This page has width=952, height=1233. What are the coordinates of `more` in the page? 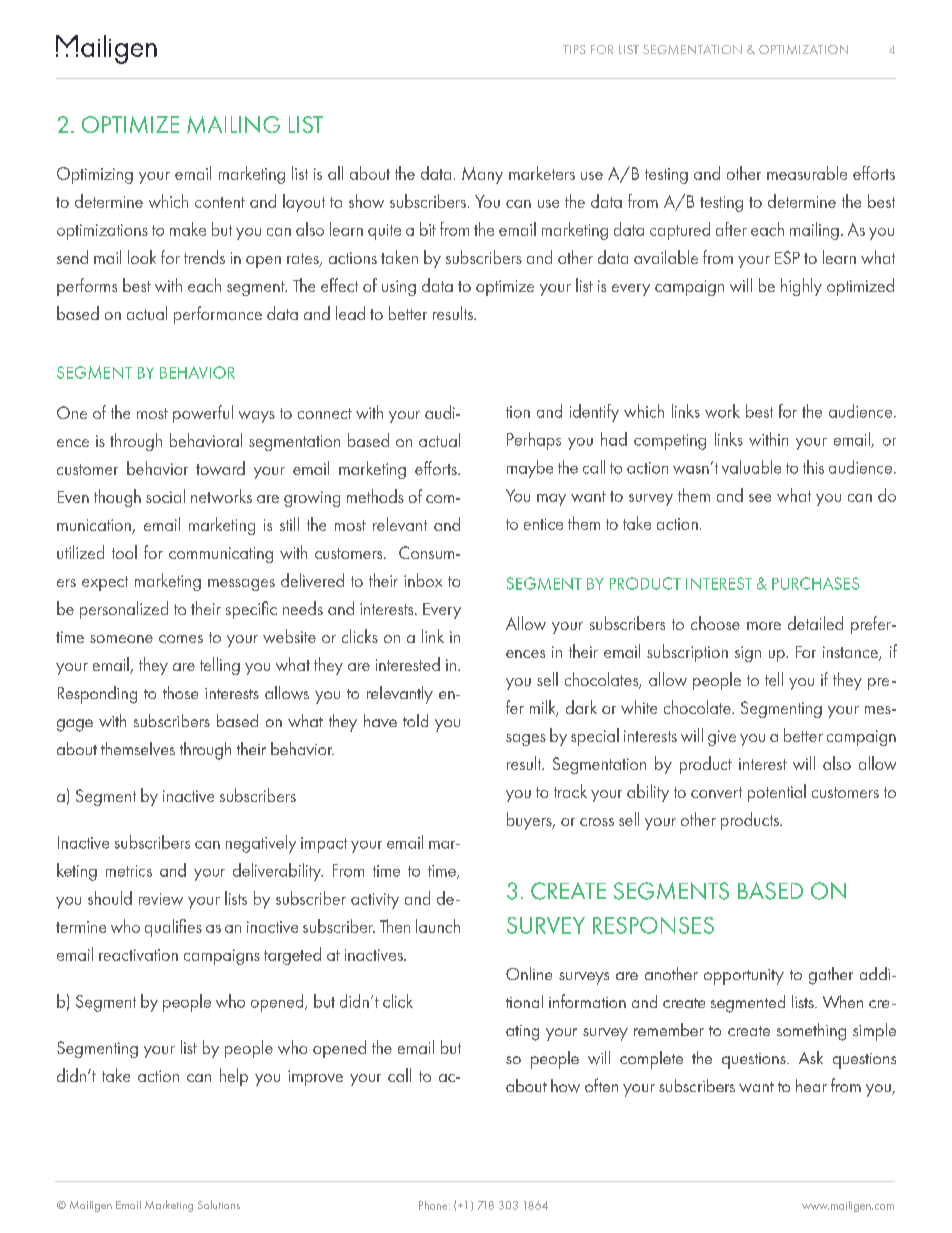 It's located at (764, 626).
